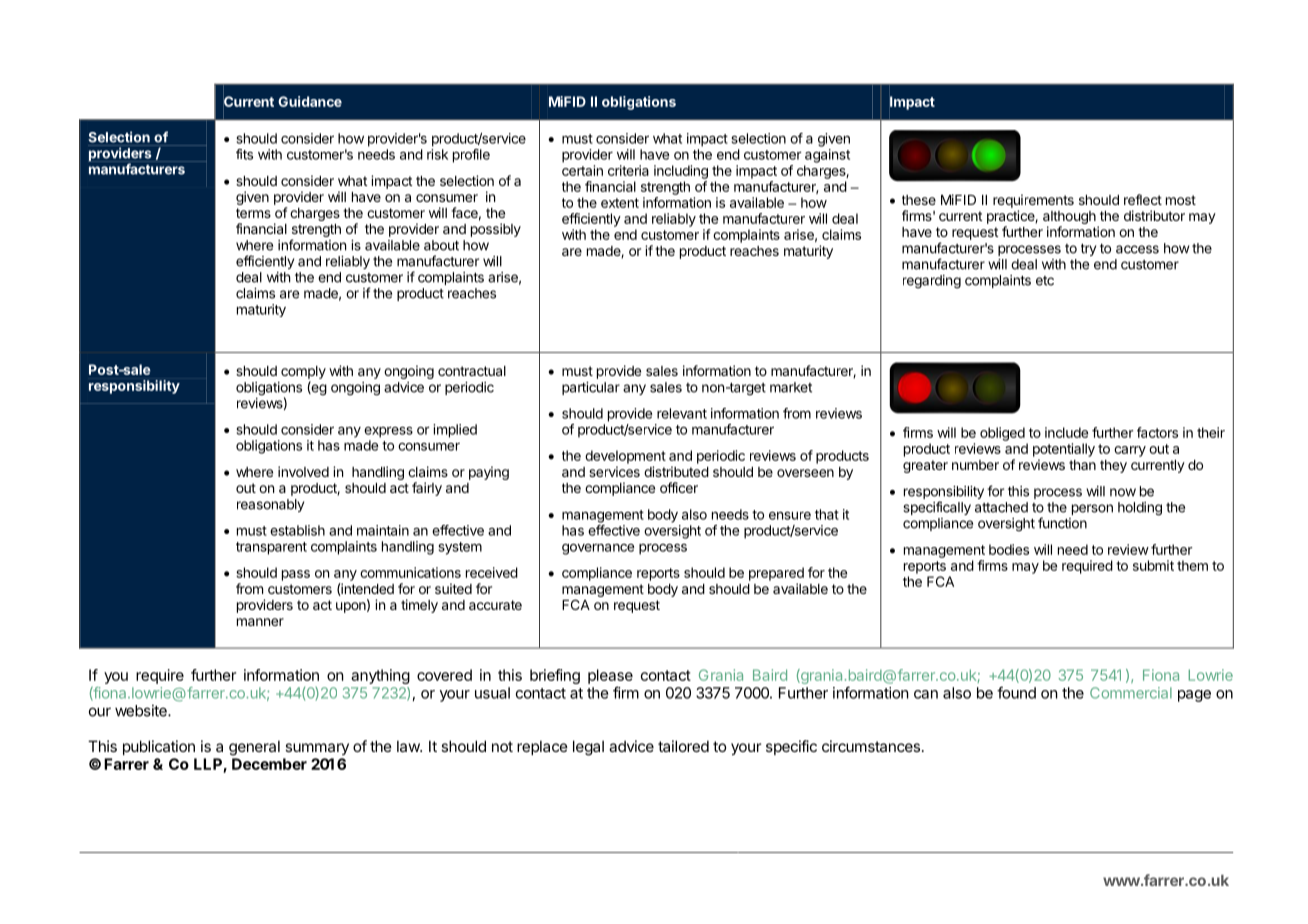 Image resolution: width=1308 pixels, height=924 pixels. I want to click on reflect, so click(1143, 199).
